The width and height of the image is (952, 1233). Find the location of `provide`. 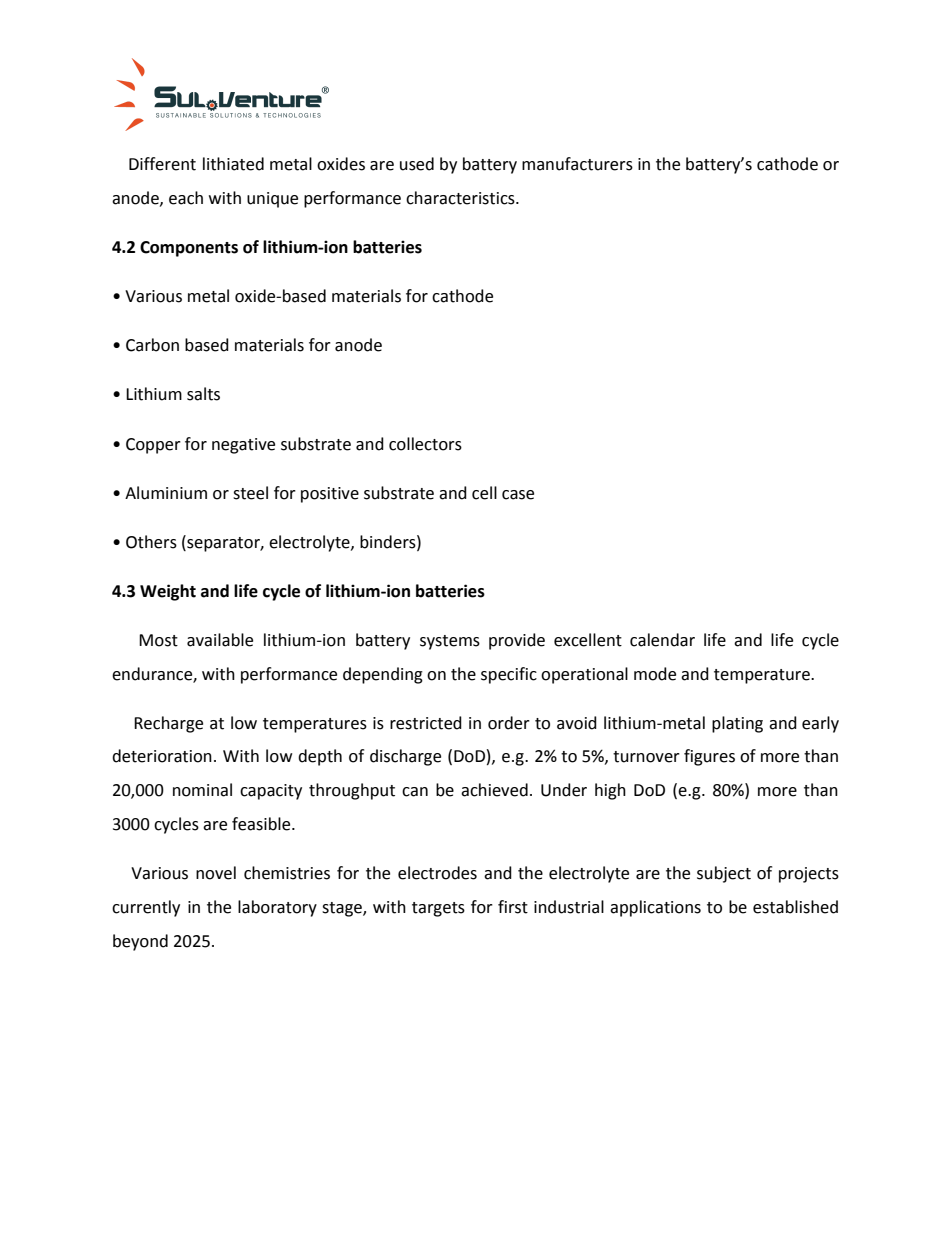

provide is located at coordinates (517, 641).
